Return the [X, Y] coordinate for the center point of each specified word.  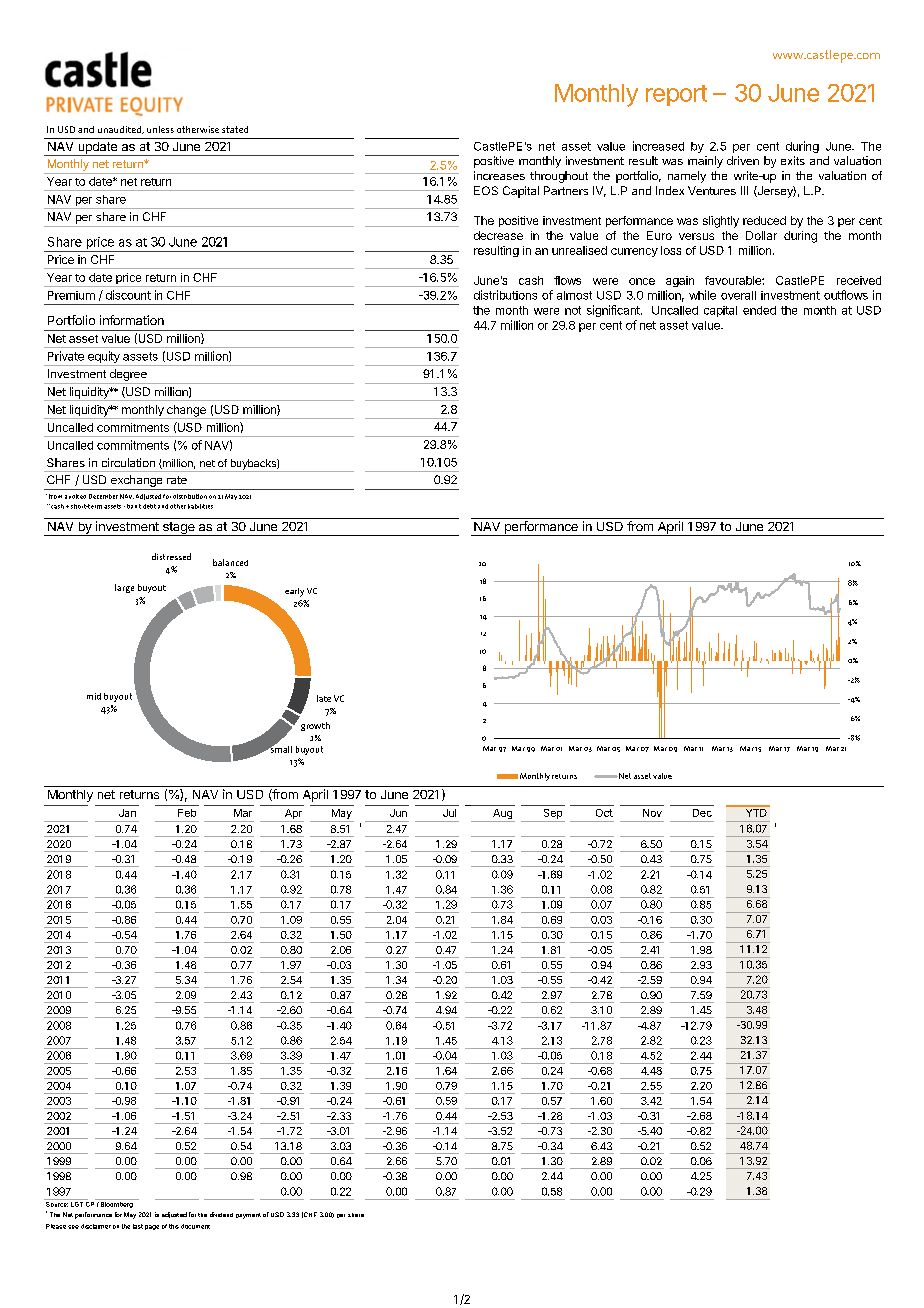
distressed [171, 556]
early [294, 592]
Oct [604, 813]
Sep [553, 814]
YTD [756, 811]
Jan [127, 813]
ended [759, 310]
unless [160, 129]
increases [499, 175]
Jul [449, 813]
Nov [652, 813]
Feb [187, 813]
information [132, 320]
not [573, 310]
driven [743, 160]
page [152, 1227]
